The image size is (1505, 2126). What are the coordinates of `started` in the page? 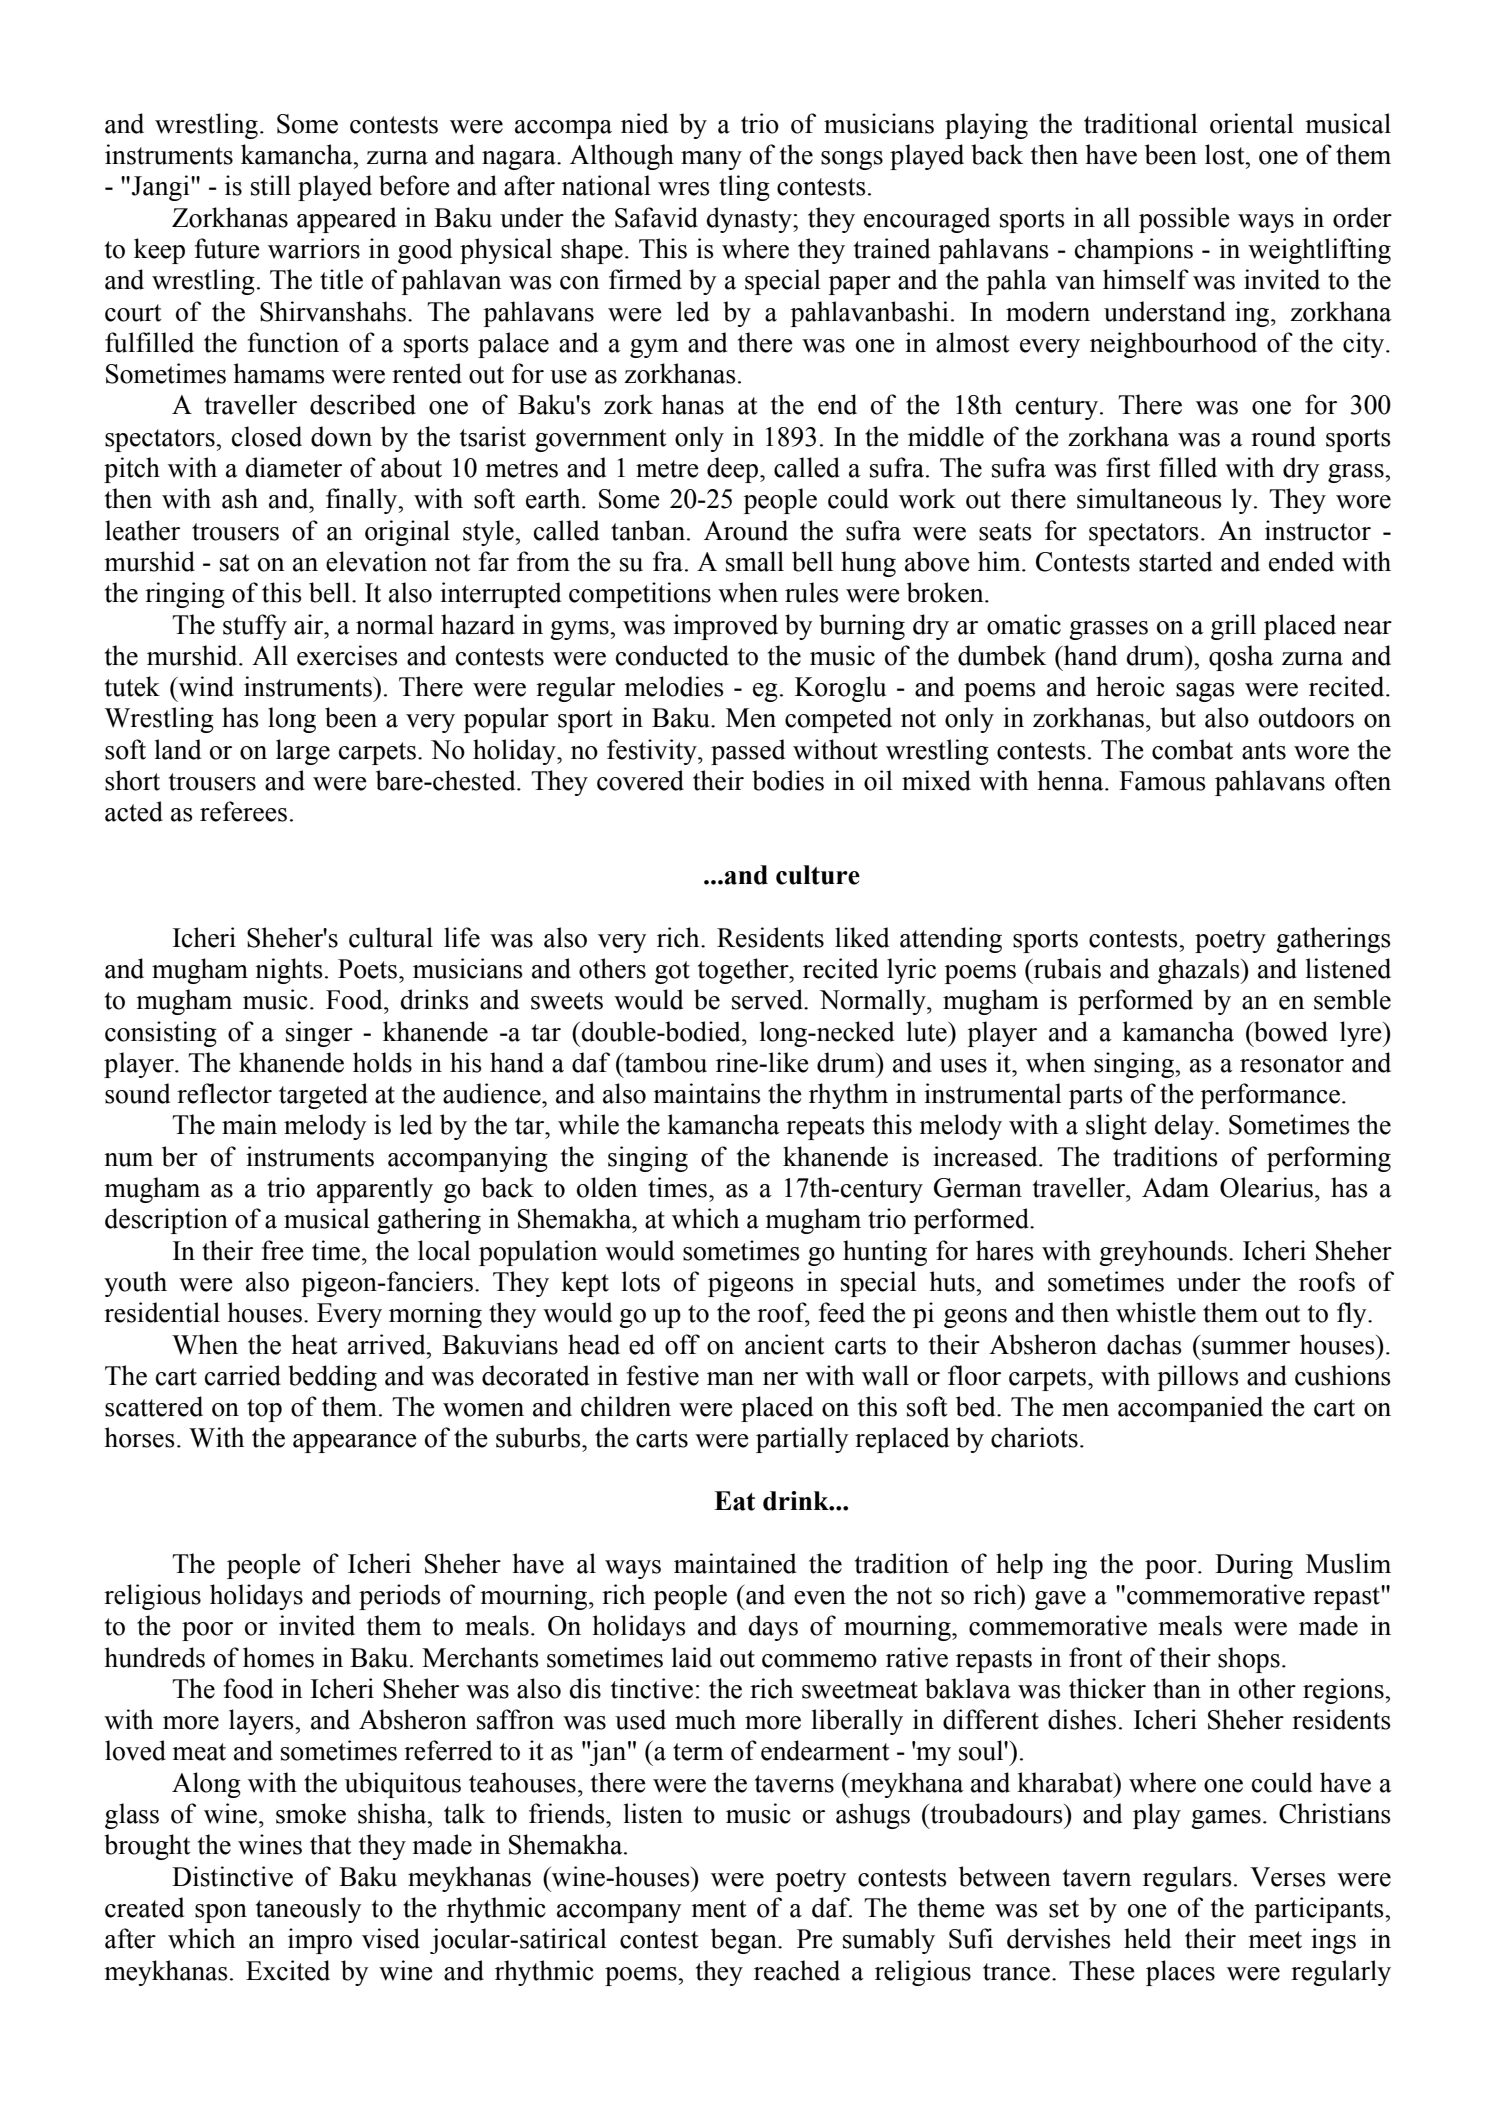 It's located at (1175, 561).
